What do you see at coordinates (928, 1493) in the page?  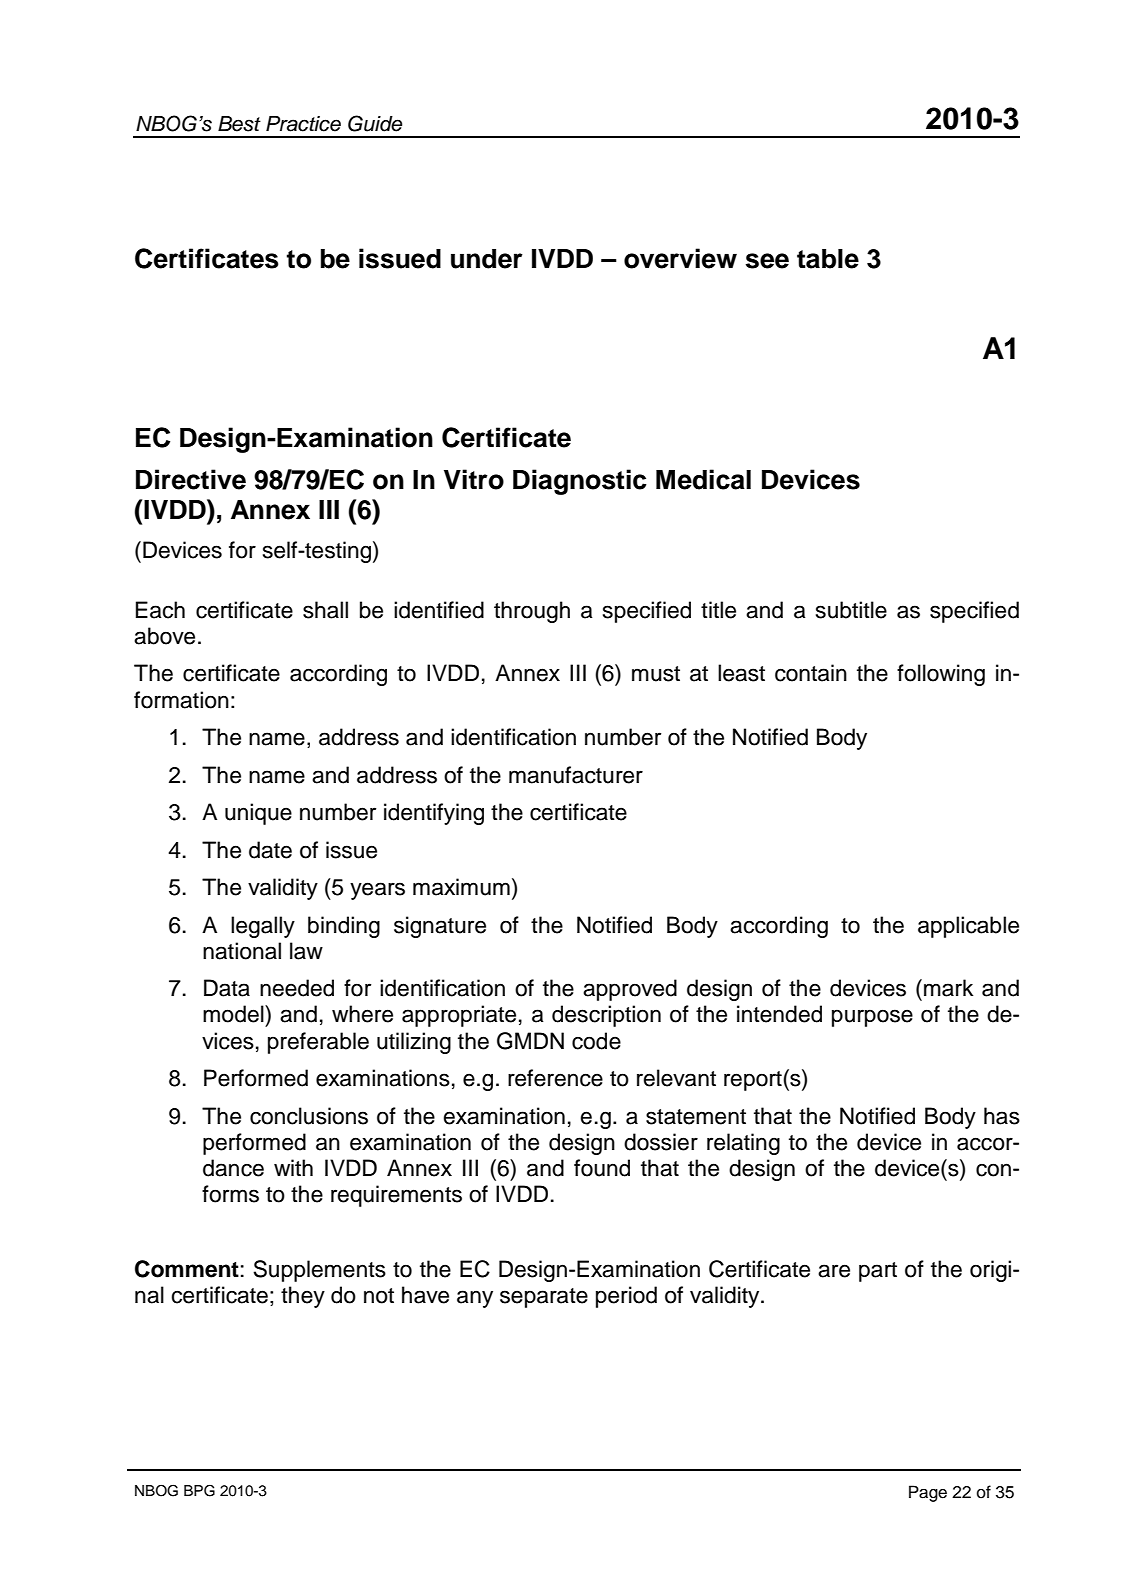 I see `Page` at bounding box center [928, 1493].
